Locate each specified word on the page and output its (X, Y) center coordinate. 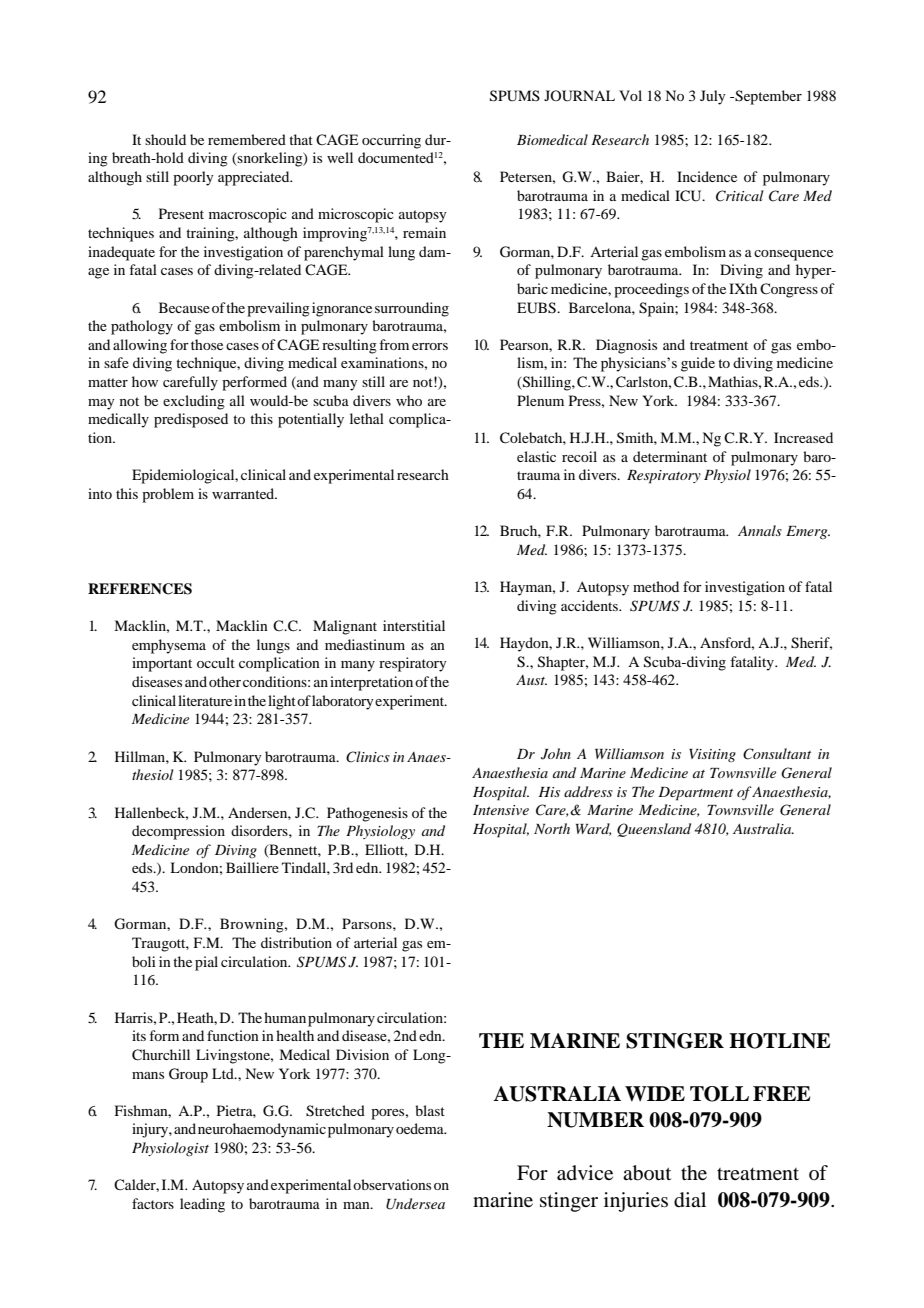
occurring (391, 141)
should (165, 139)
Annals (760, 530)
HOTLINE (780, 1041)
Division (362, 1054)
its (139, 1035)
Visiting (712, 755)
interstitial (414, 625)
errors (430, 346)
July (713, 97)
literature (205, 700)
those (207, 344)
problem (168, 495)
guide (698, 364)
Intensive (501, 810)
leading (202, 1205)
